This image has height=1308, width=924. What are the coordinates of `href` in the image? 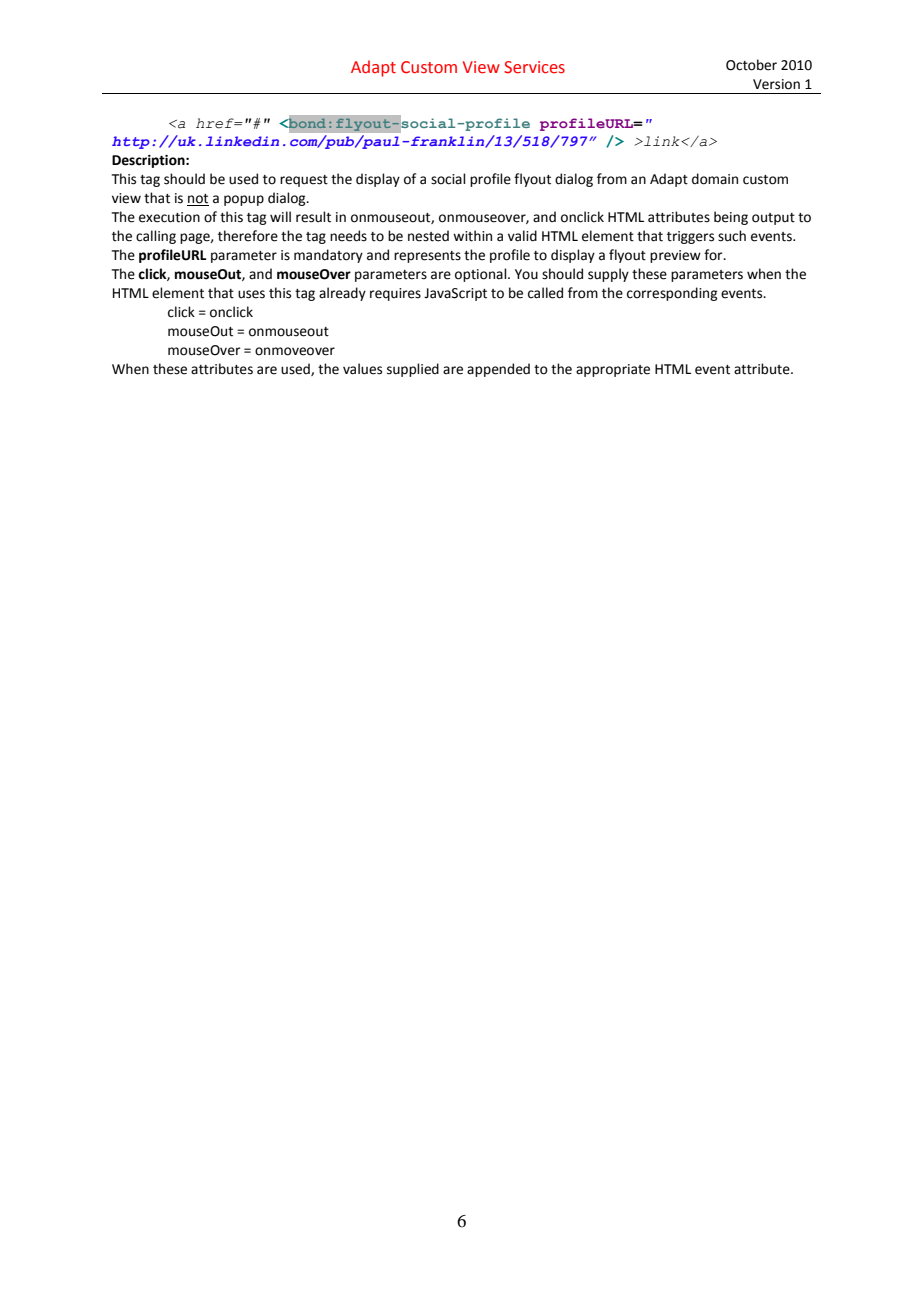 It's located at (216, 123).
